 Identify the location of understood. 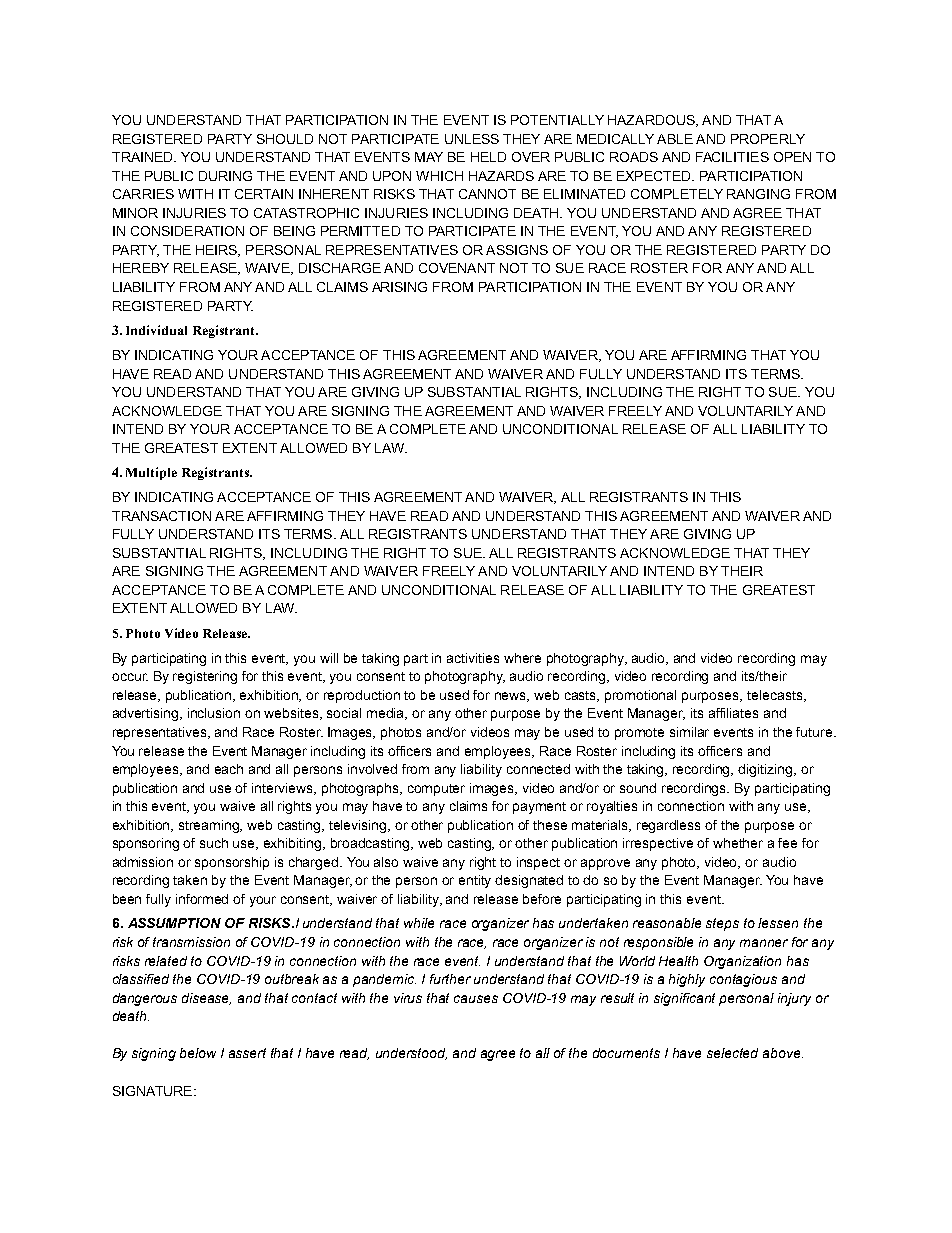
(411, 1054).
